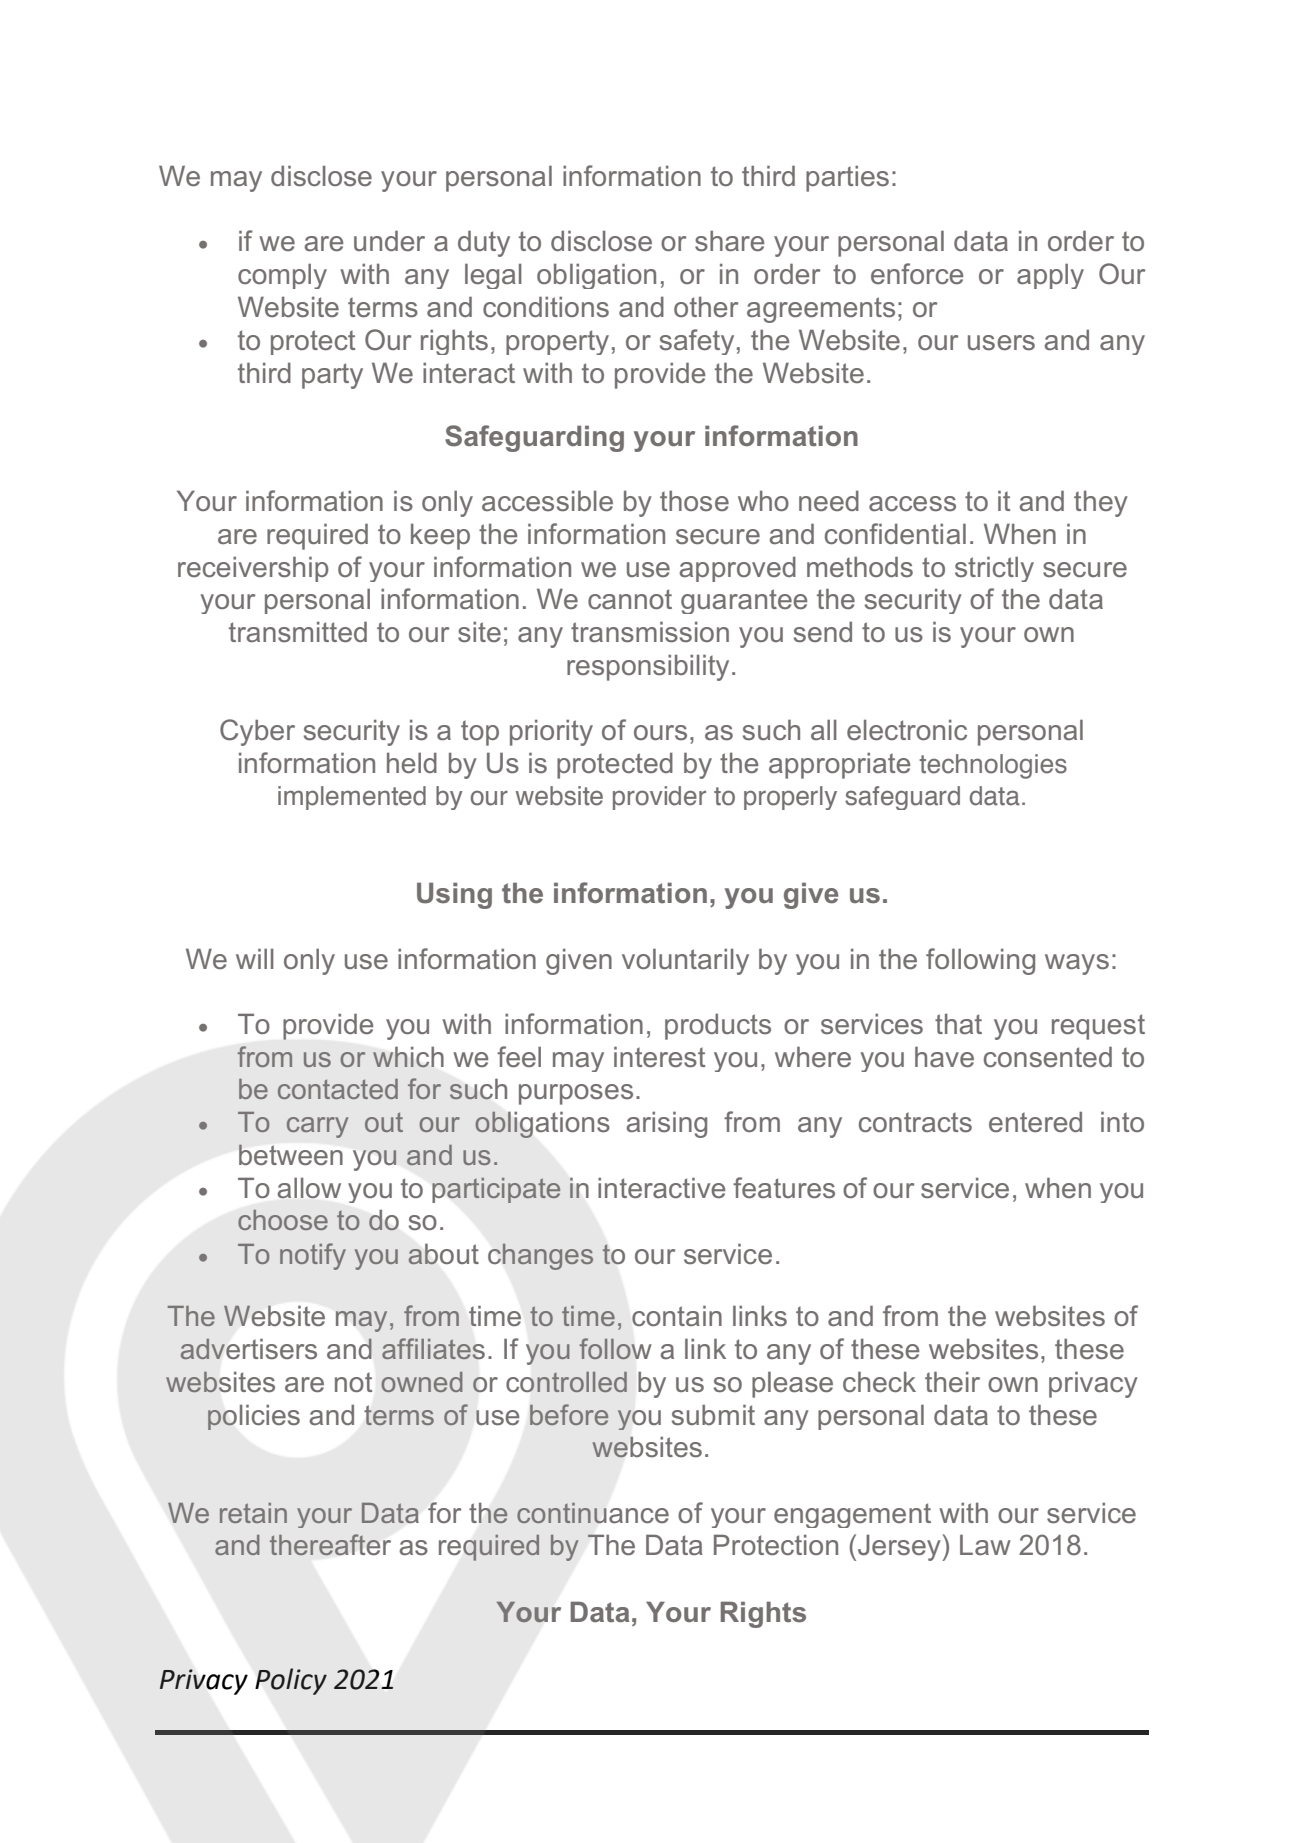 The image size is (1303, 1843). I want to click on apply, so click(1050, 276).
